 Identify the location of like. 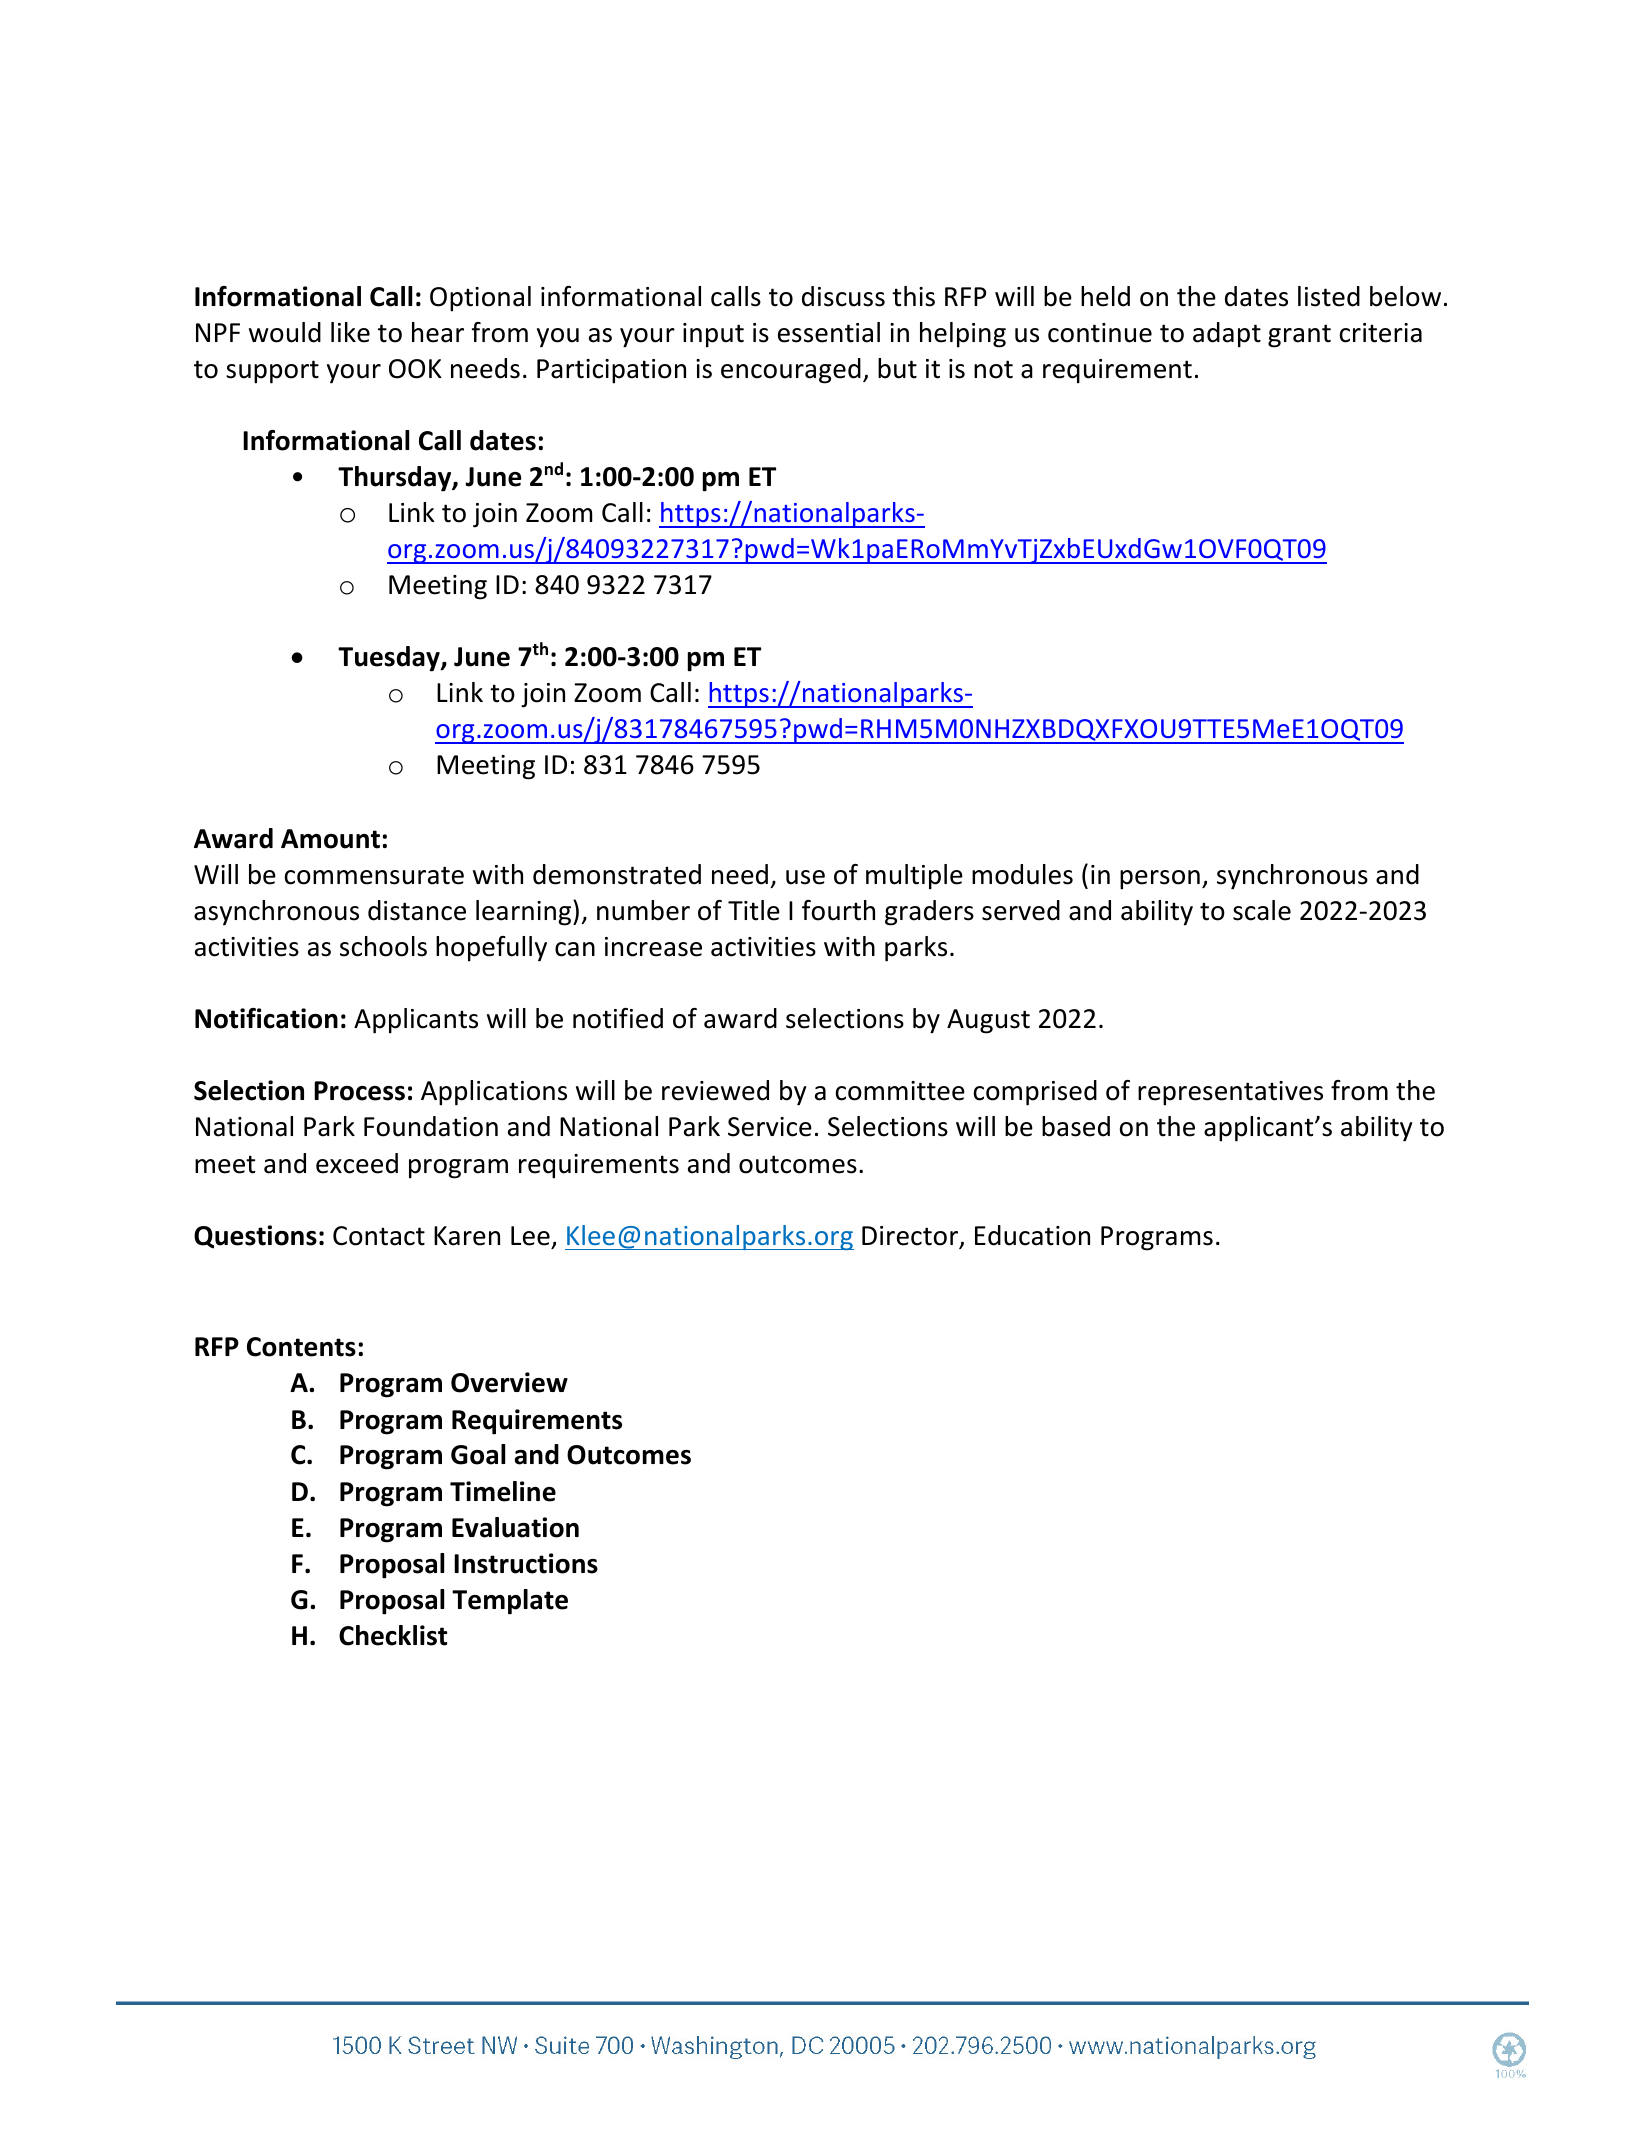
(350, 332).
